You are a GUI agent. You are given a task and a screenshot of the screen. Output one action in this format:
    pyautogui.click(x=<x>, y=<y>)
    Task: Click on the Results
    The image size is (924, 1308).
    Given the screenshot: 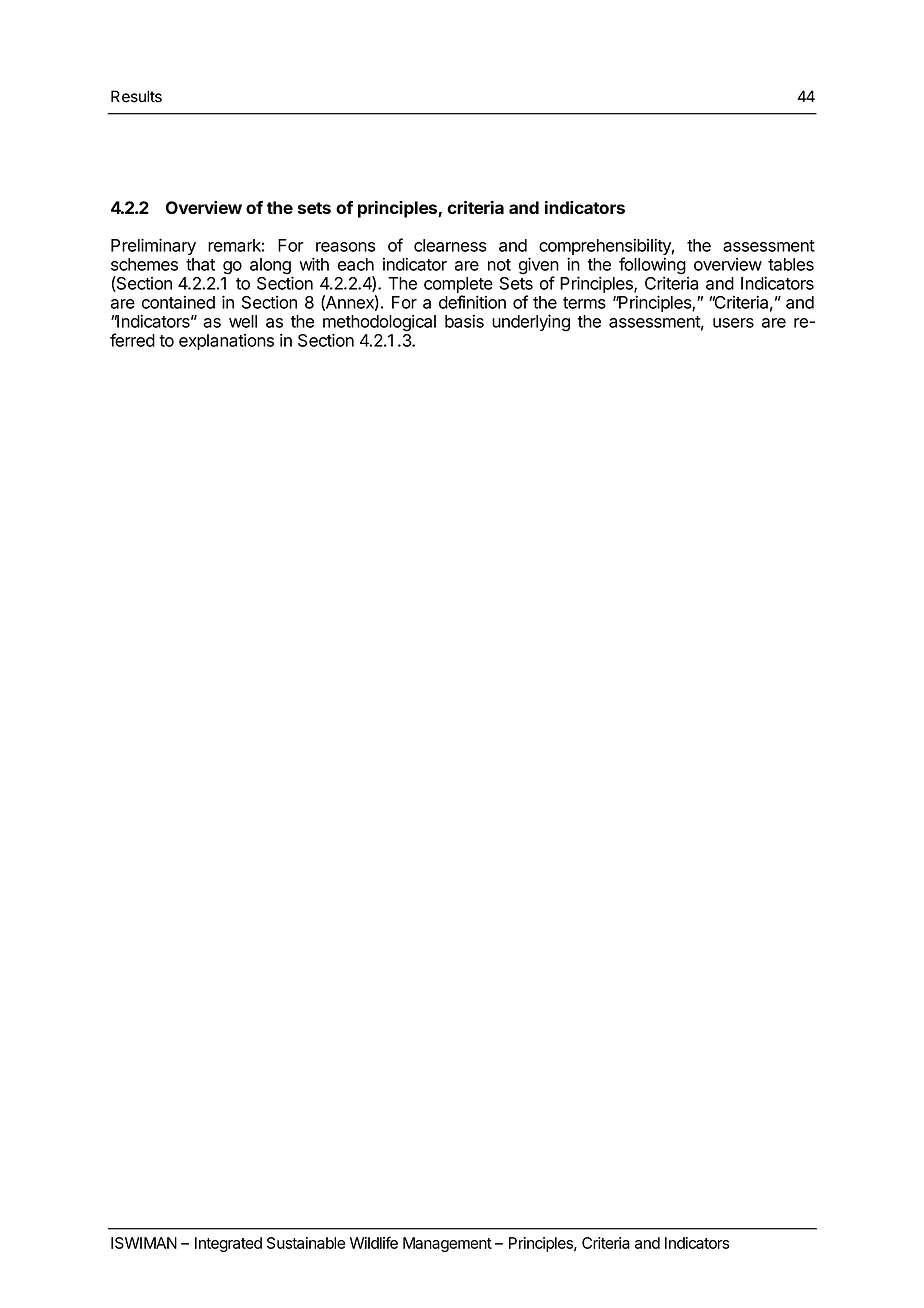 What is the action you would take?
    pyautogui.click(x=136, y=96)
